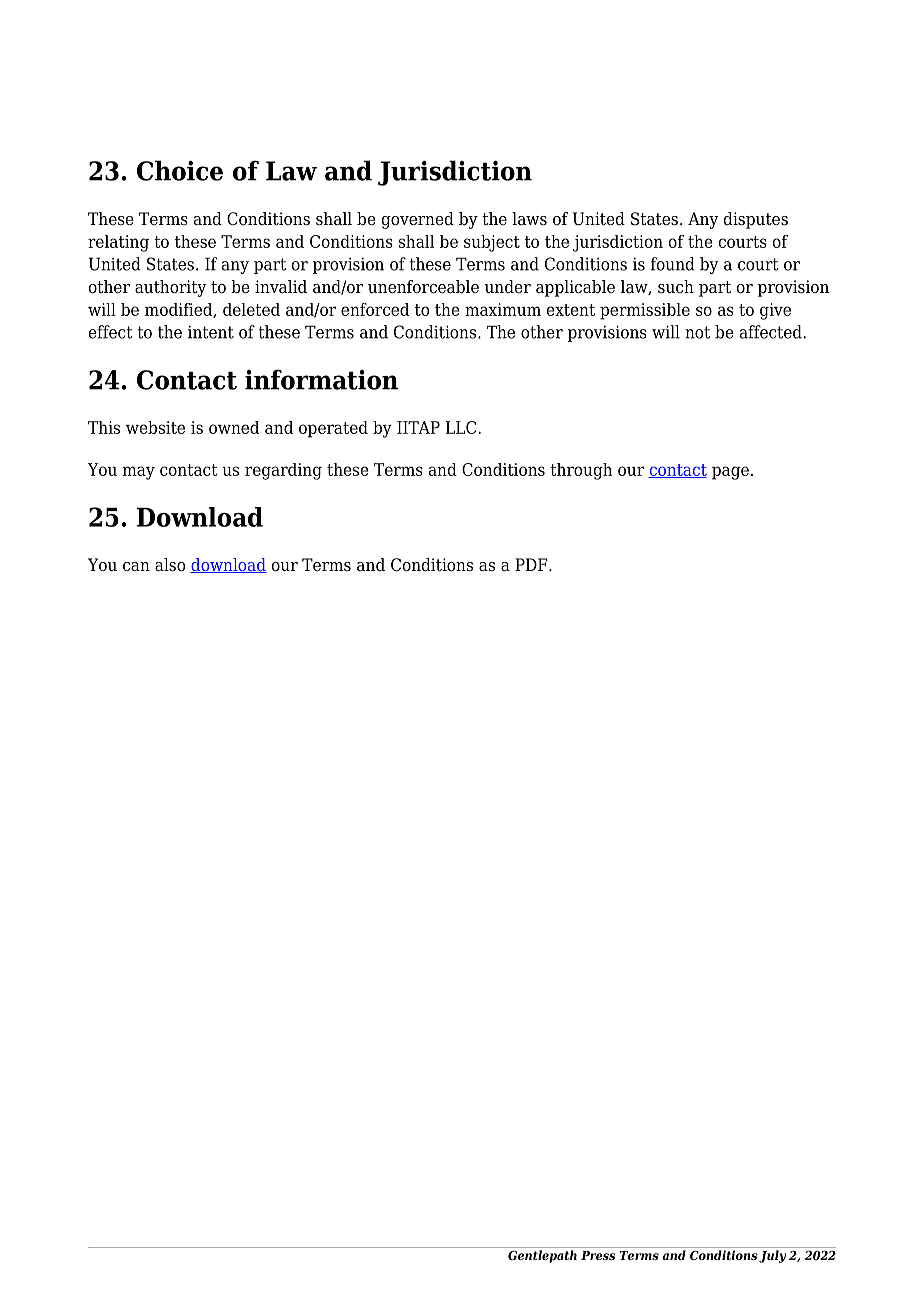 This document has height=1308, width=924. What do you see at coordinates (598, 1255) in the document?
I see `Press` at bounding box center [598, 1255].
